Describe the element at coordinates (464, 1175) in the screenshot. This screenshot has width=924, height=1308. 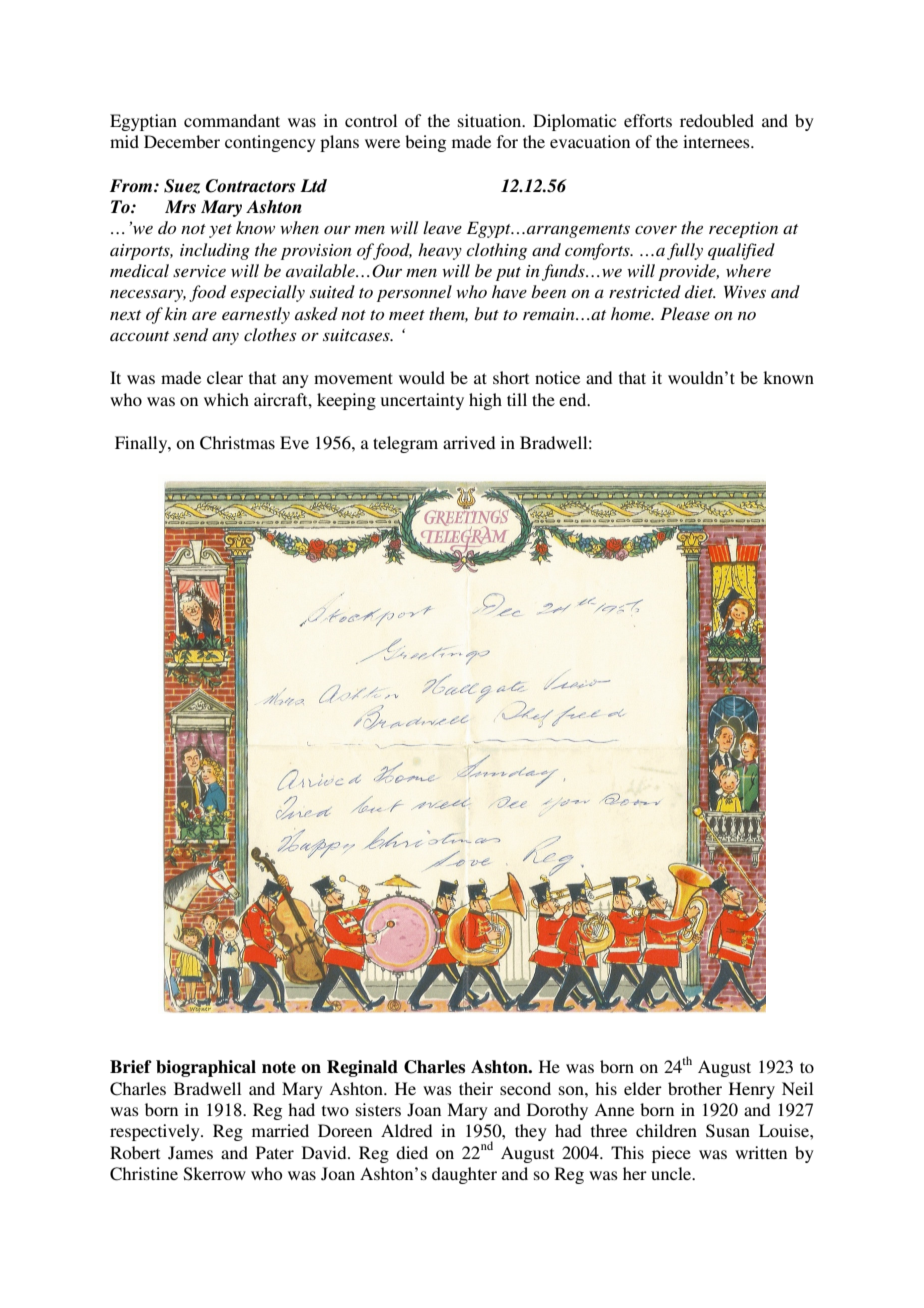
I see `daughter` at that location.
